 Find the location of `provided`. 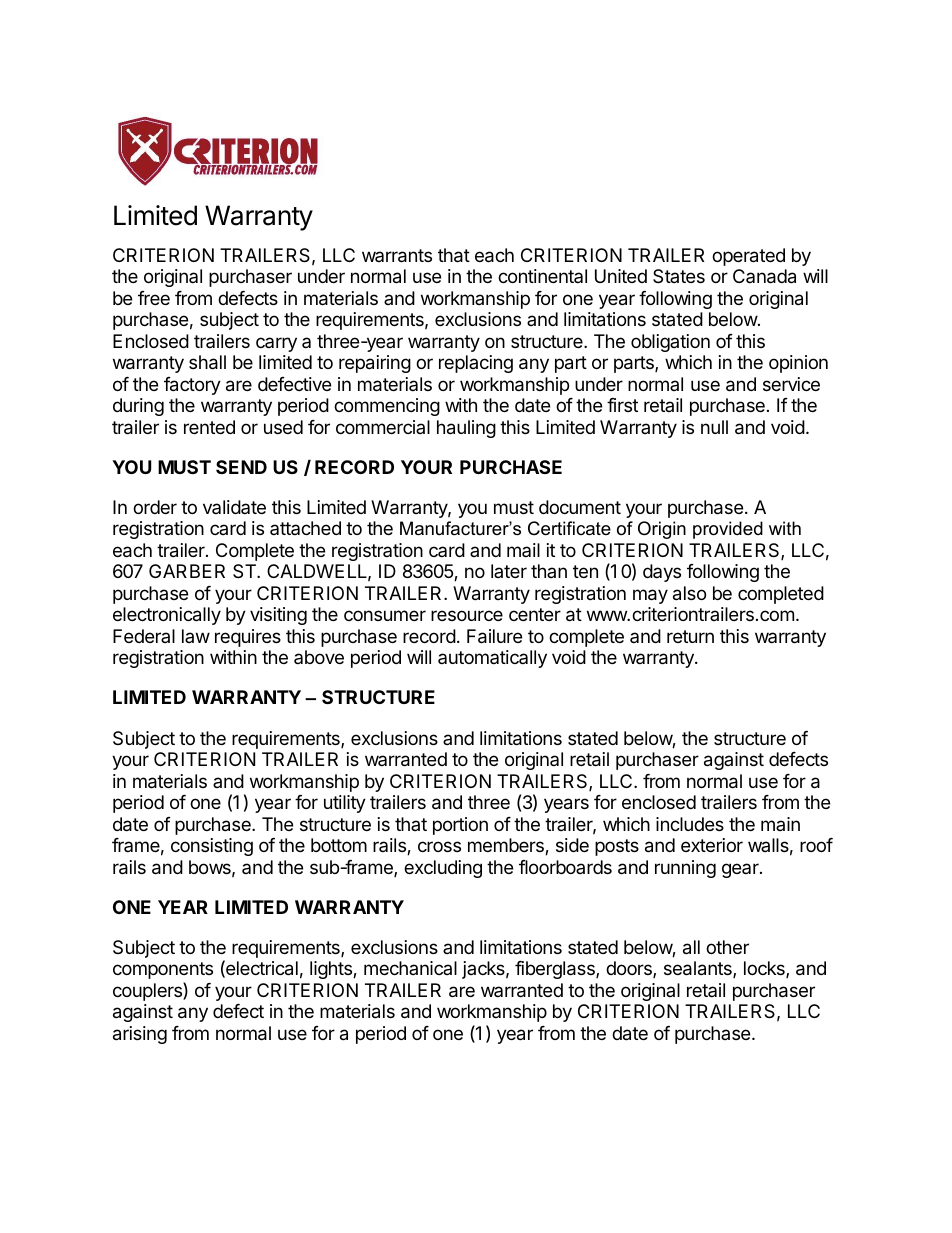

provided is located at coordinates (728, 530).
